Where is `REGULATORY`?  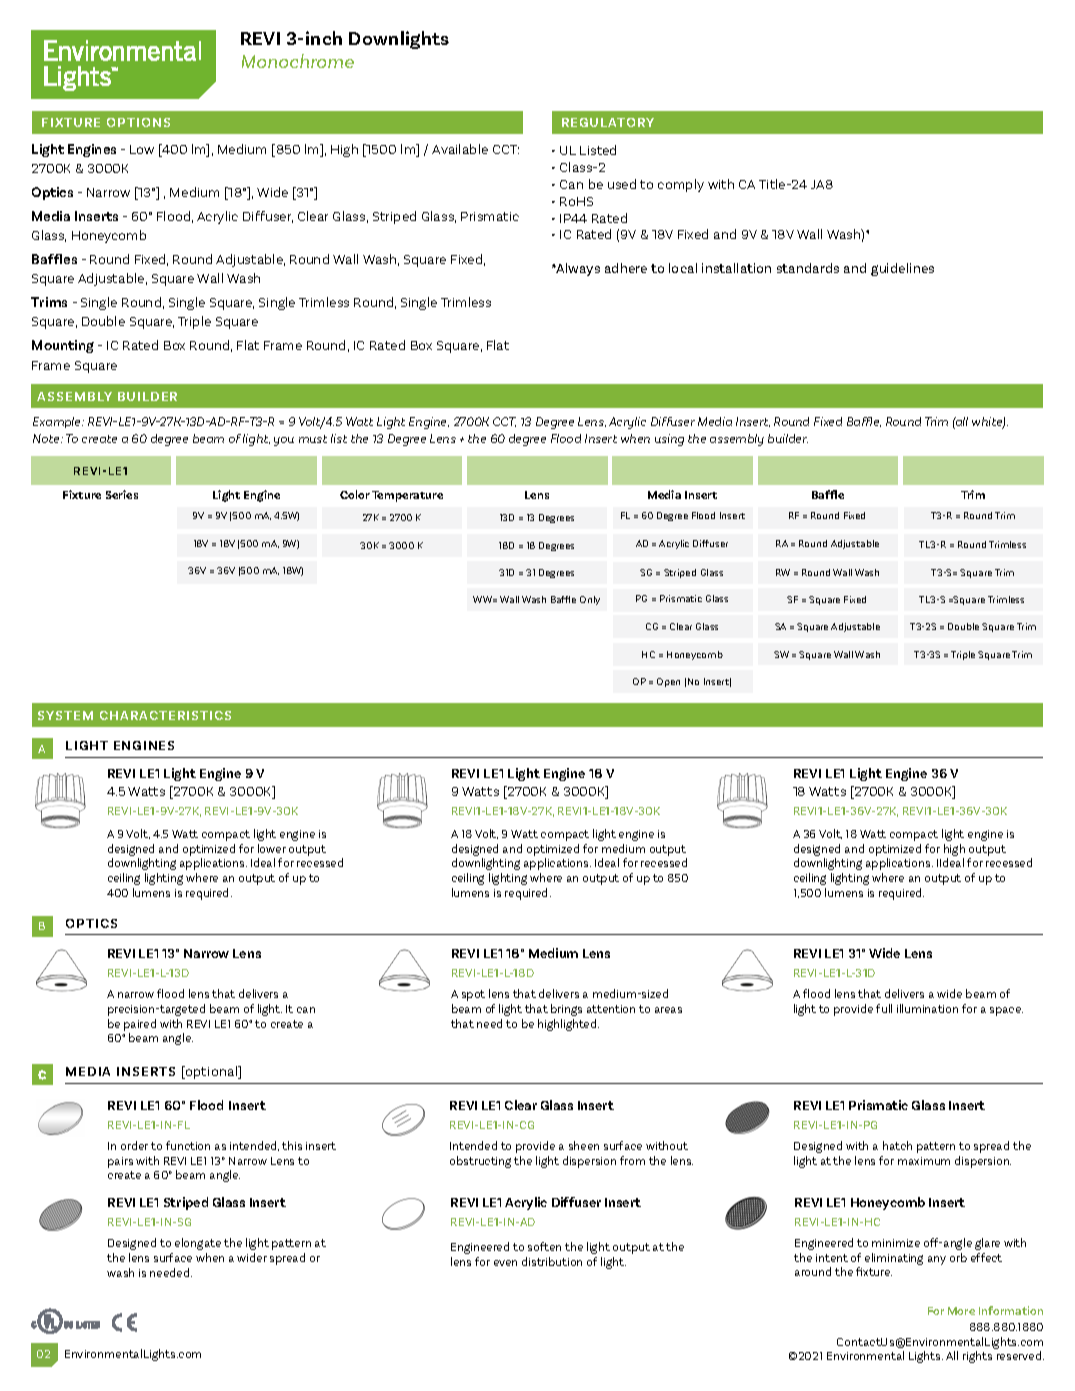 REGULATORY is located at coordinates (608, 122).
